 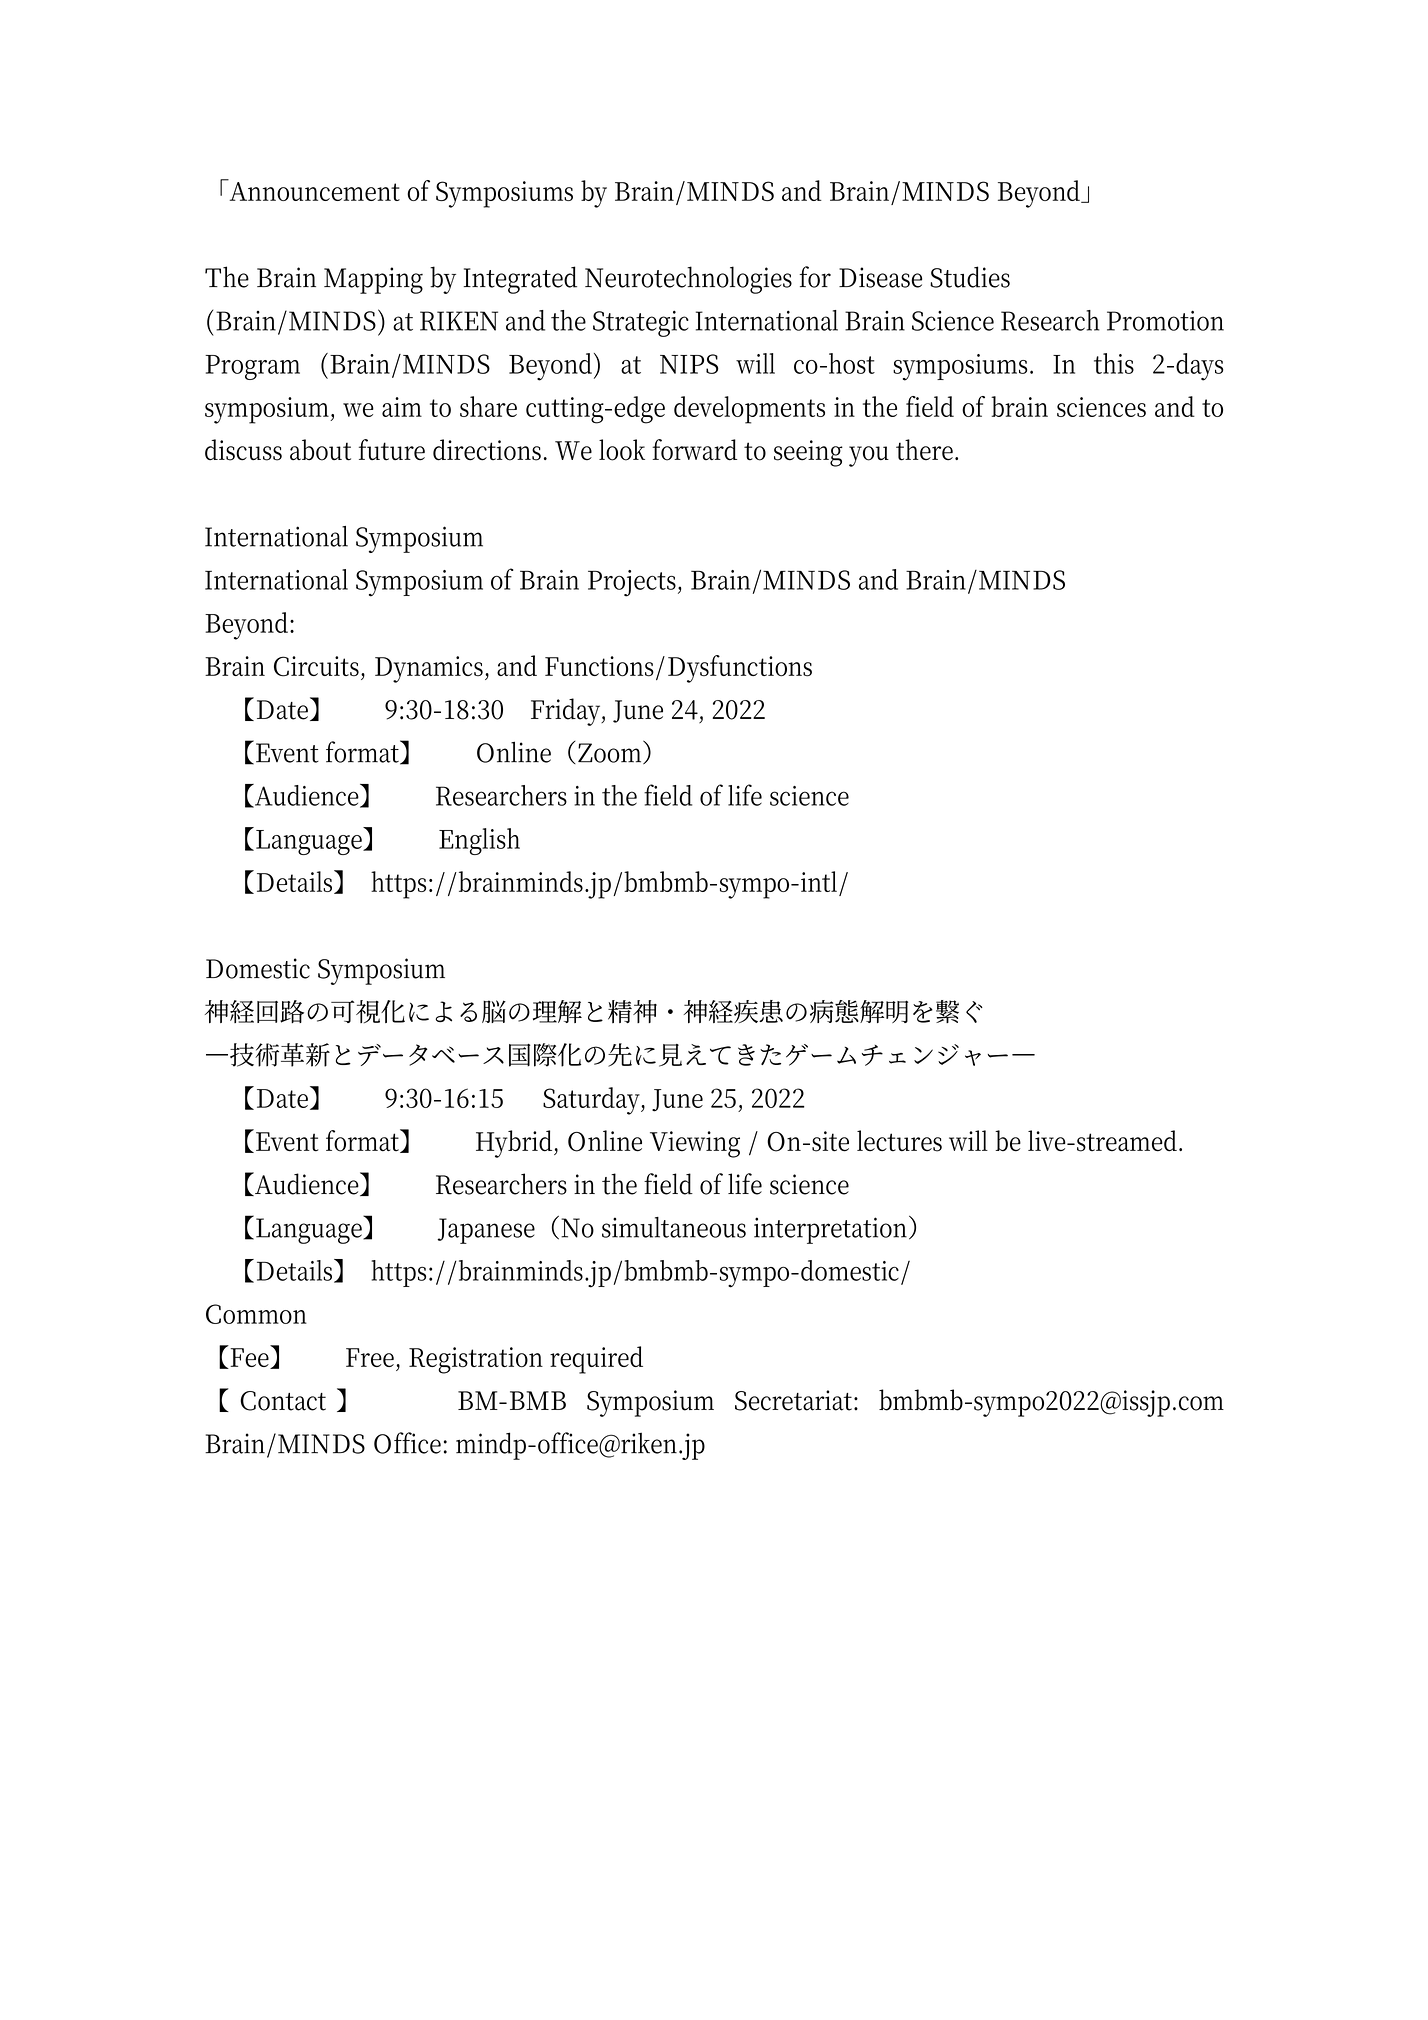 What do you see at coordinates (926, 450) in the document?
I see `there` at bounding box center [926, 450].
